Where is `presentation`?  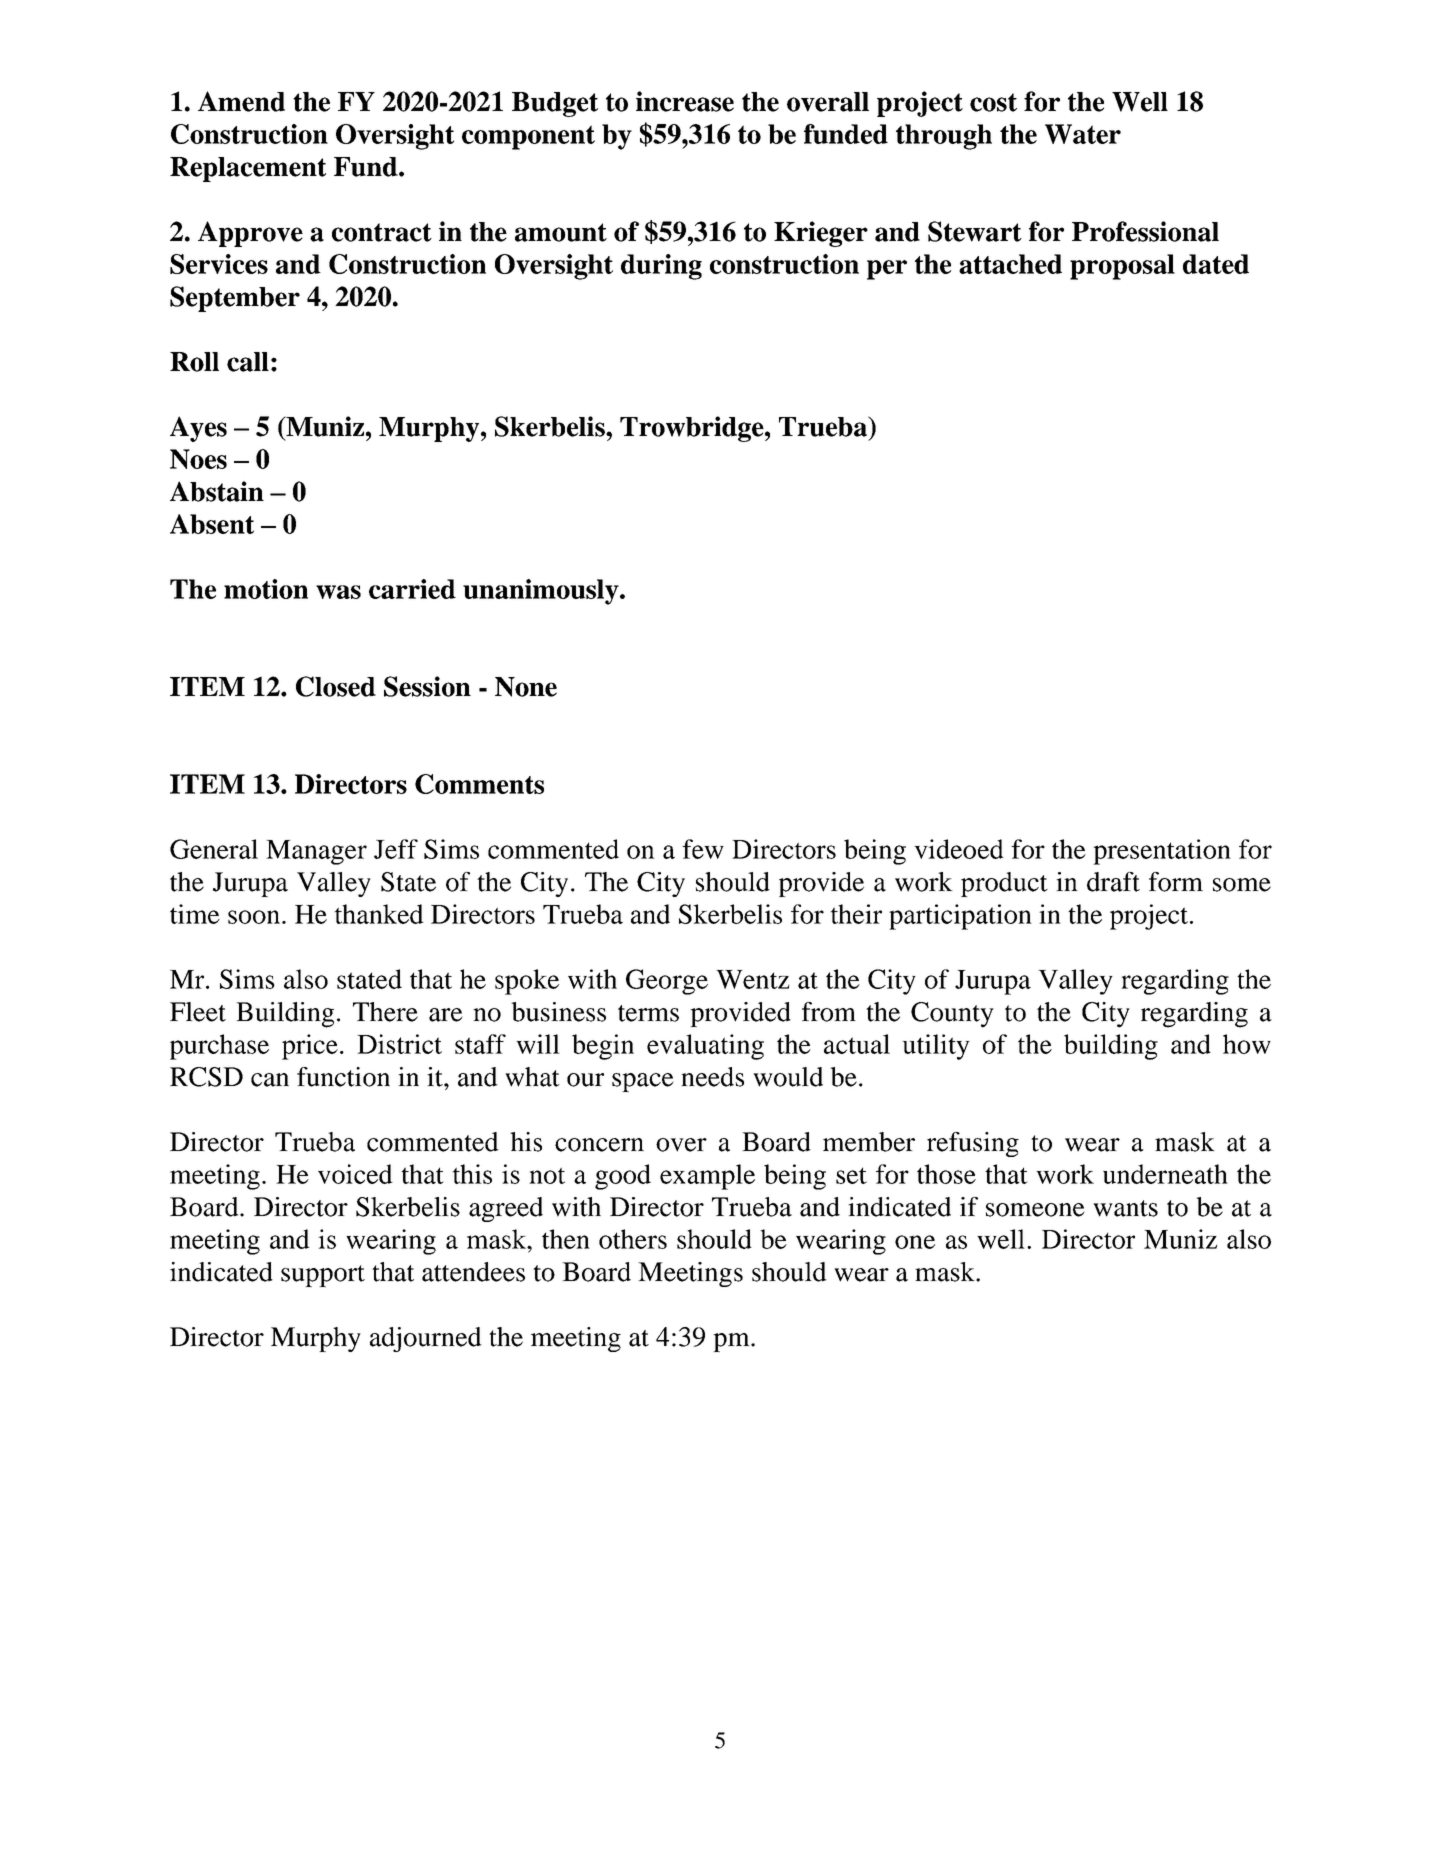
presentation is located at coordinates (1162, 852).
